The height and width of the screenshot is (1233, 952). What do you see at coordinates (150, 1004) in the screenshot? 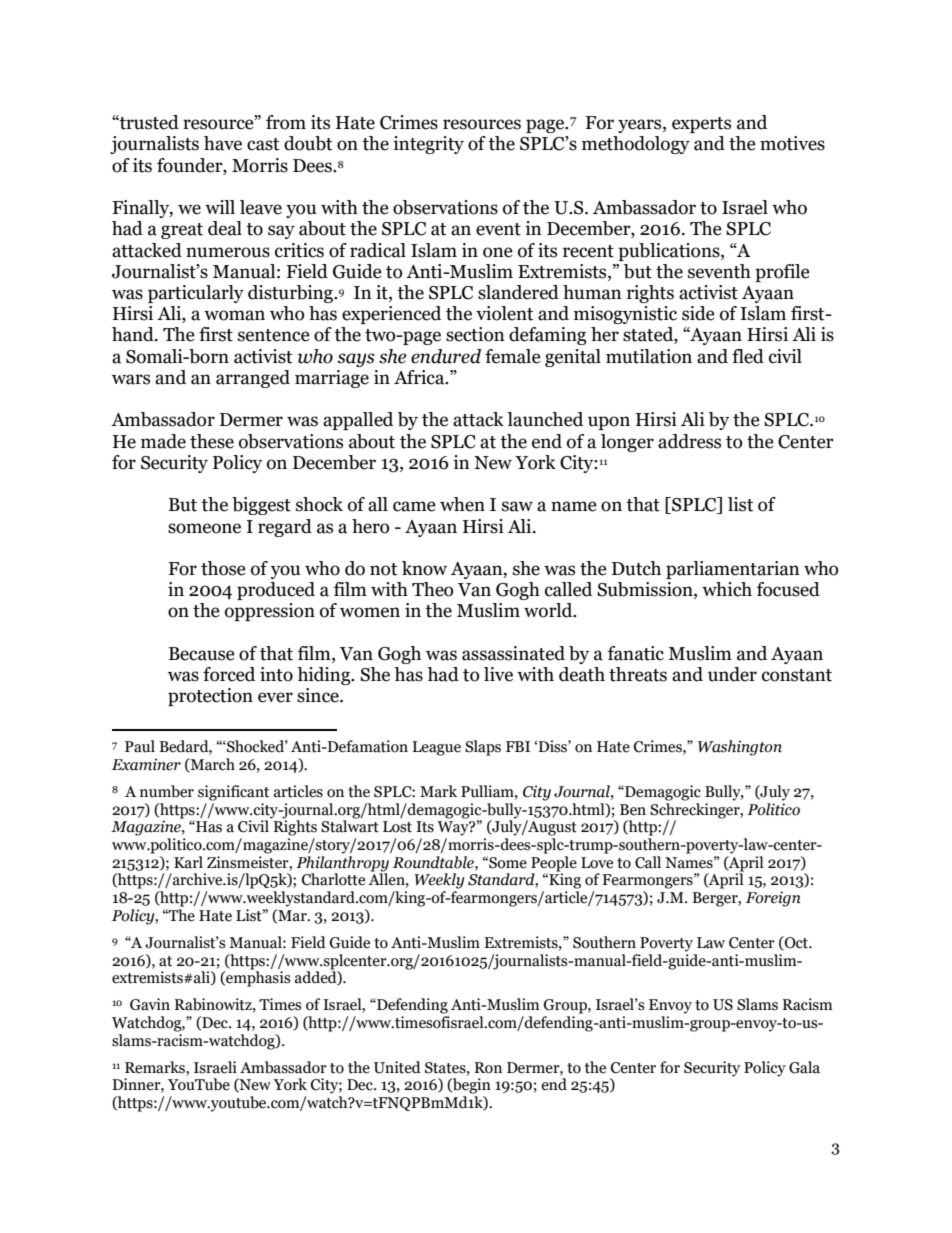
I see `Gavin` at bounding box center [150, 1004].
